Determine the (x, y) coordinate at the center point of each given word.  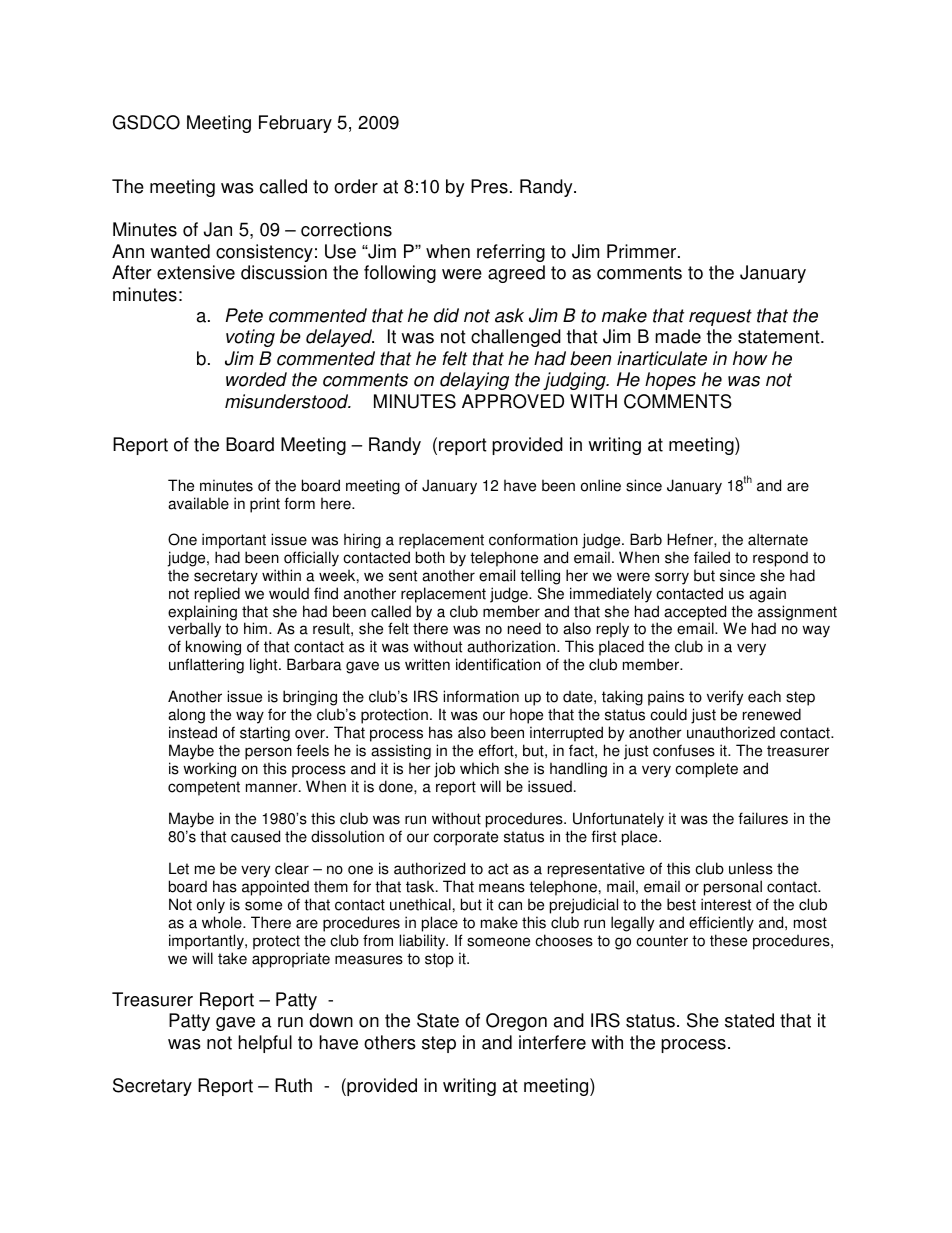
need (524, 628)
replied (217, 595)
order (356, 186)
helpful (265, 1044)
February (295, 124)
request (720, 317)
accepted (695, 614)
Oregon (516, 1022)
